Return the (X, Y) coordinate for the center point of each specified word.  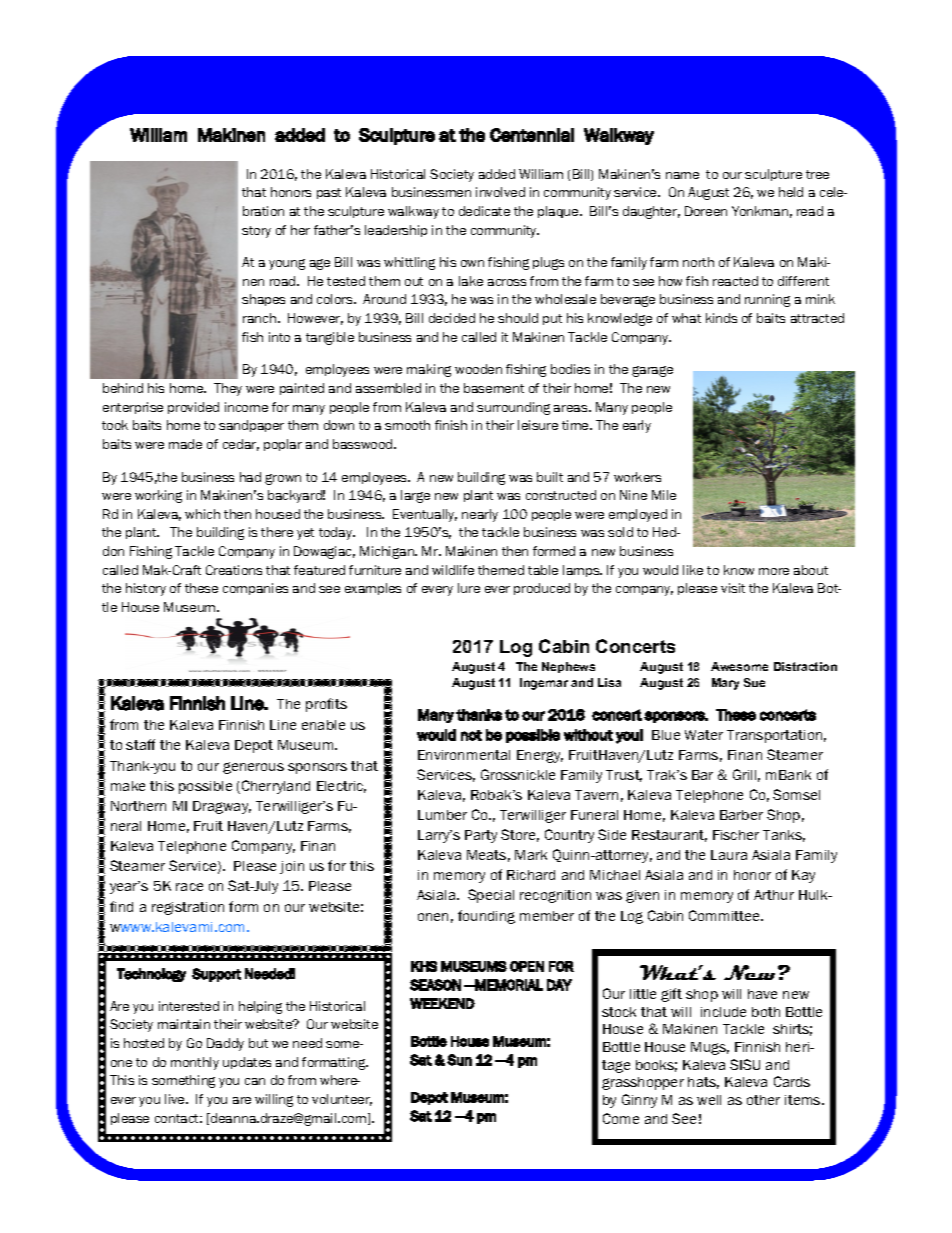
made (185, 444)
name (682, 175)
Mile (664, 495)
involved (500, 192)
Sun (459, 1060)
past (329, 193)
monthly (195, 1063)
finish (451, 425)
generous (253, 768)
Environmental (464, 755)
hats (703, 1083)
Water (704, 735)
